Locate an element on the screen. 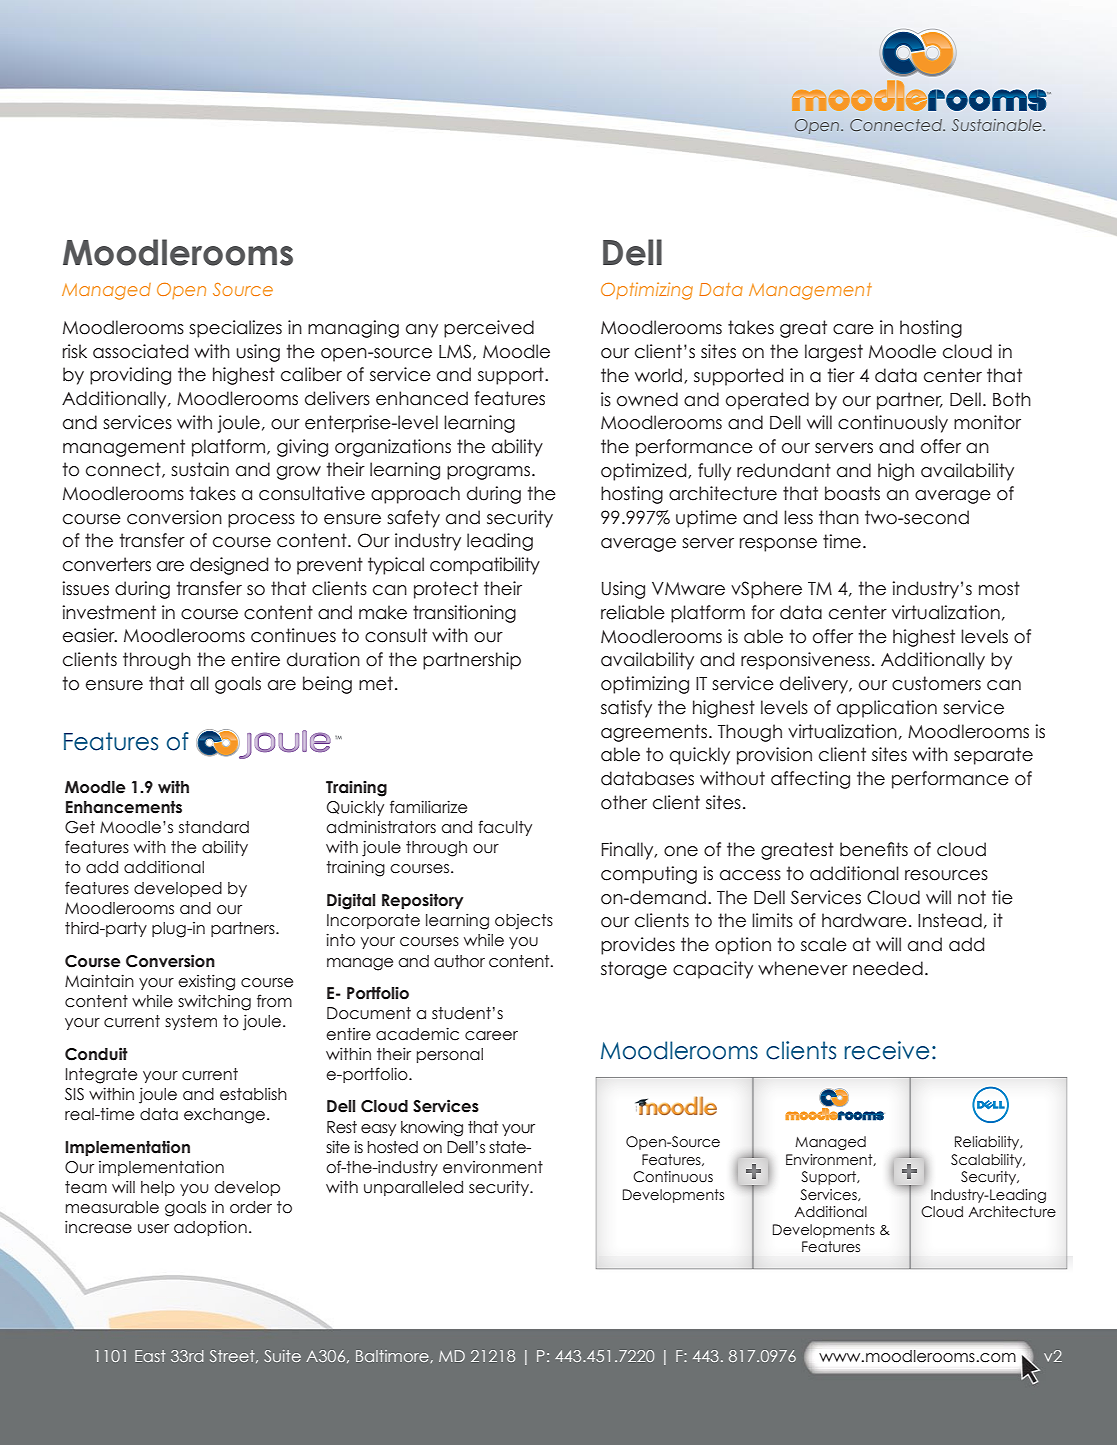 This screenshot has height=1445, width=1117. tier is located at coordinates (841, 375).
